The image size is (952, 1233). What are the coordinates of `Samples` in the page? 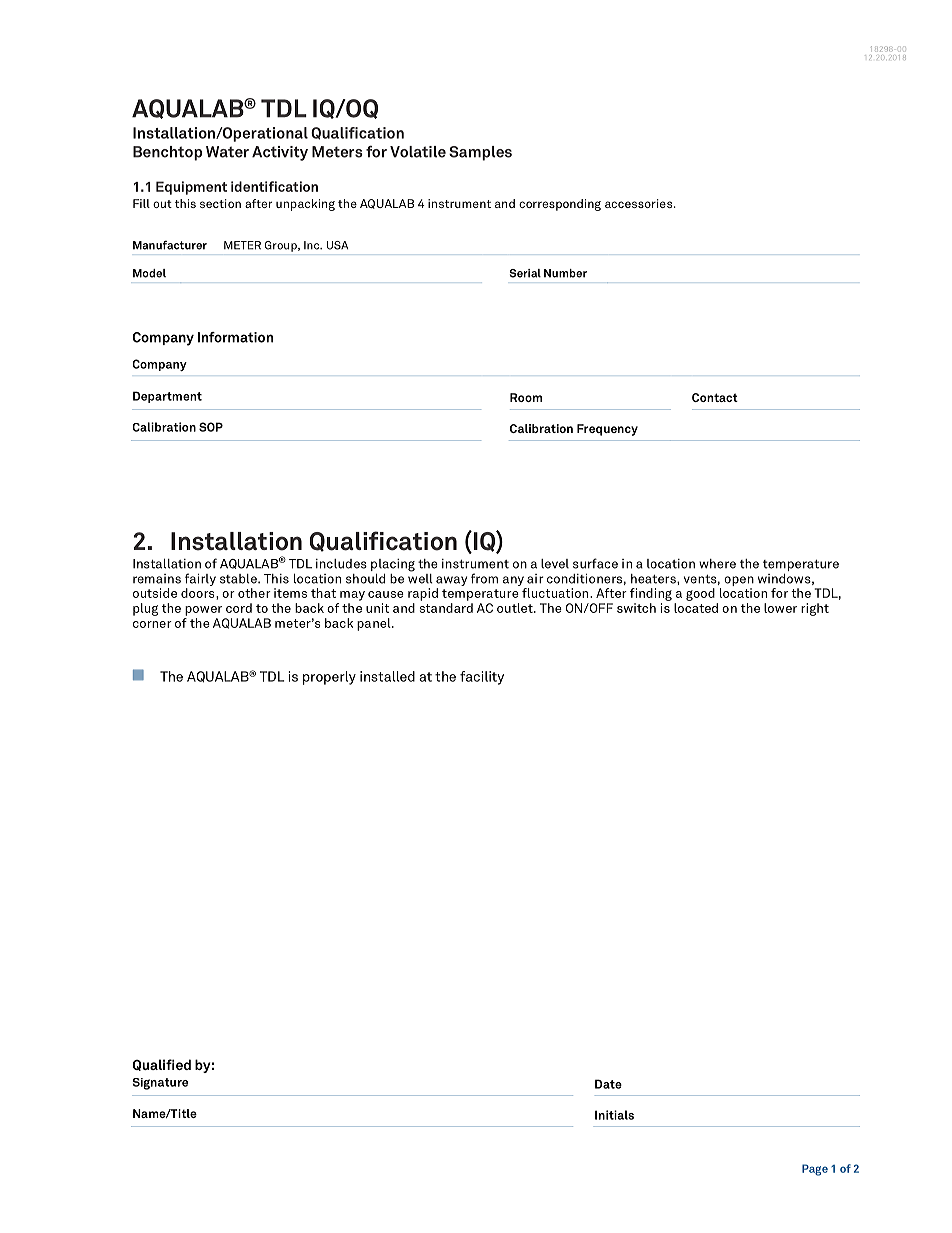 It's located at (480, 153).
